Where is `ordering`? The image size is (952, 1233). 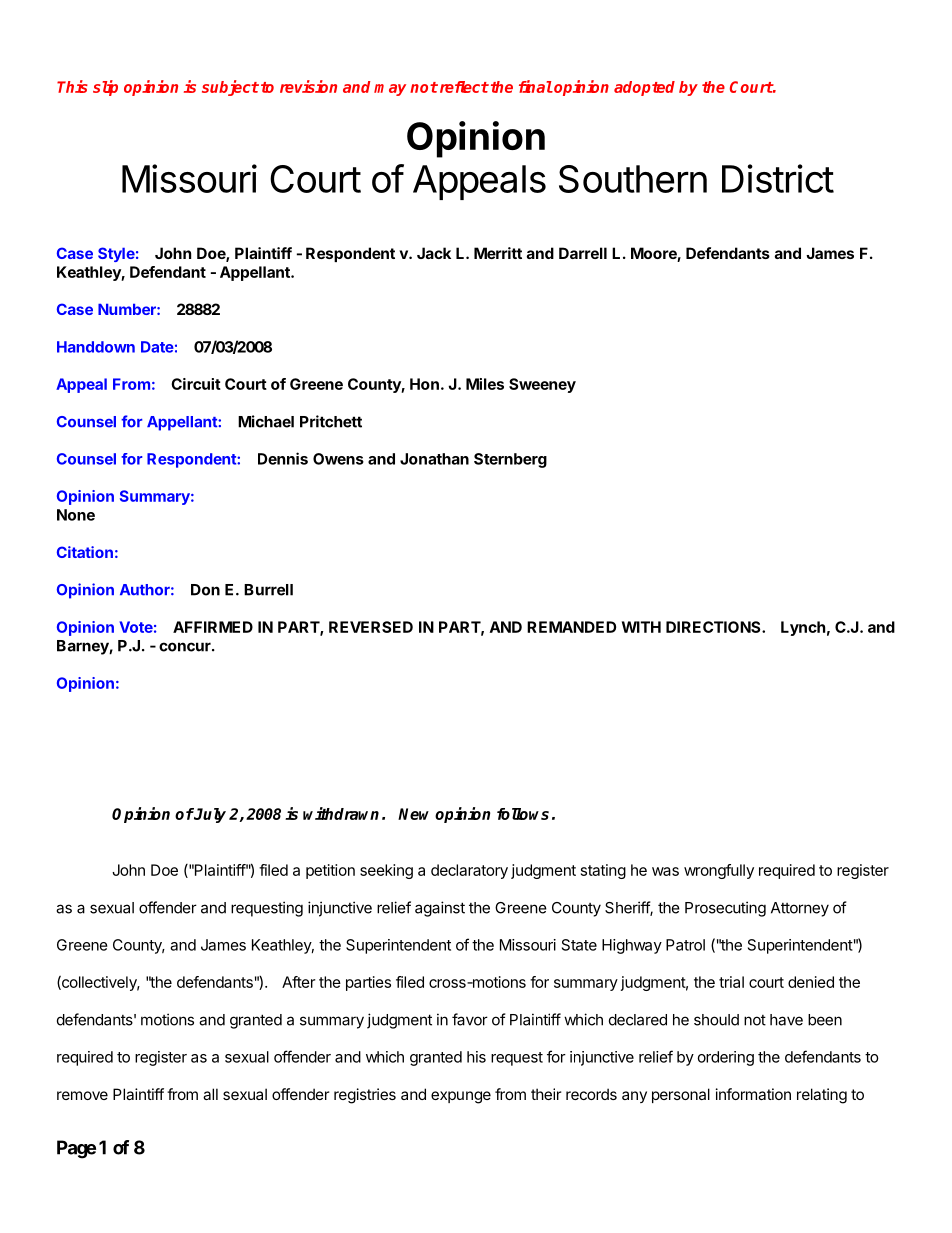 ordering is located at coordinates (726, 1058).
